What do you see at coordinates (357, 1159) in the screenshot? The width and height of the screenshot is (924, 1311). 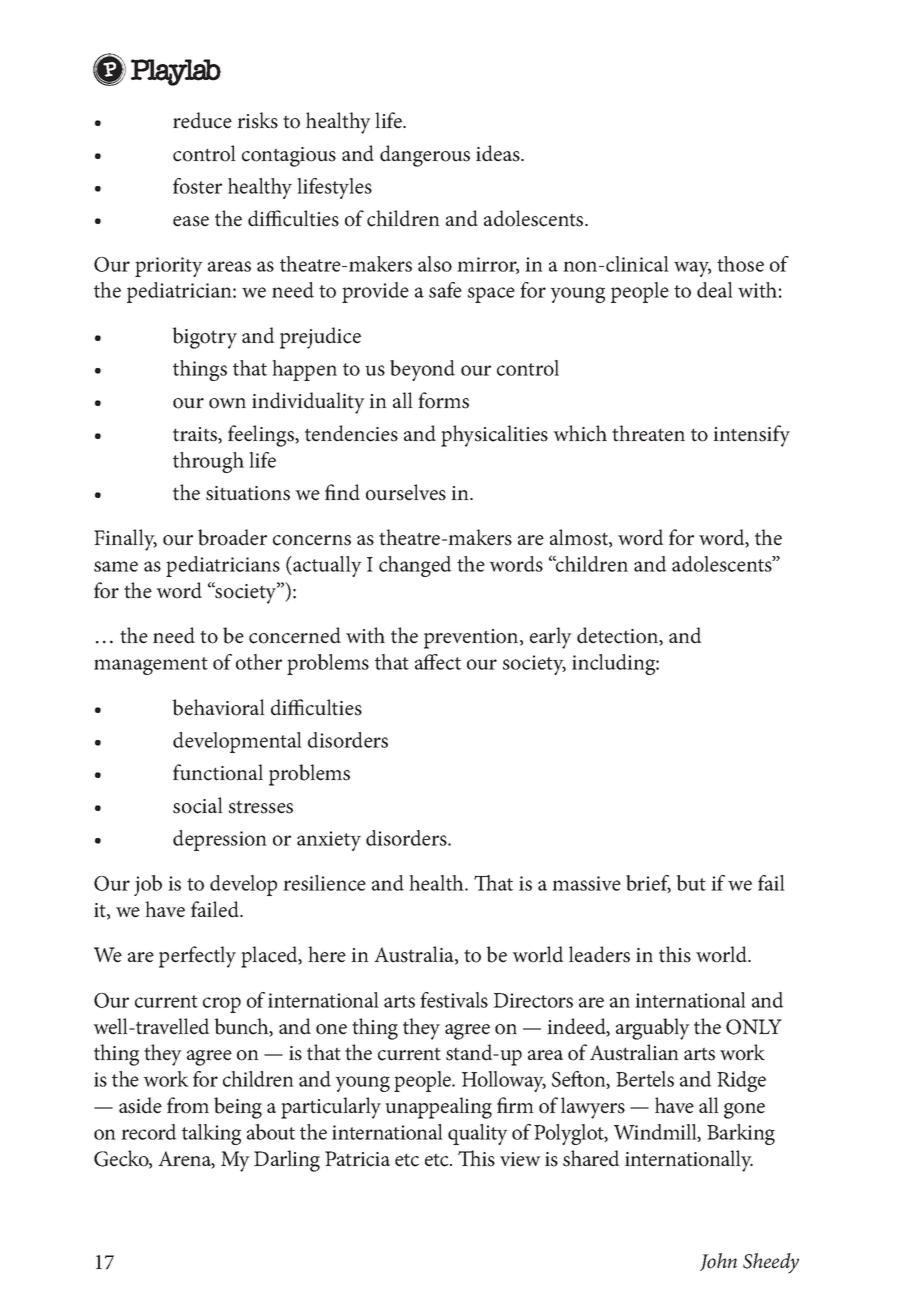 I see `Patricia` at bounding box center [357, 1159].
